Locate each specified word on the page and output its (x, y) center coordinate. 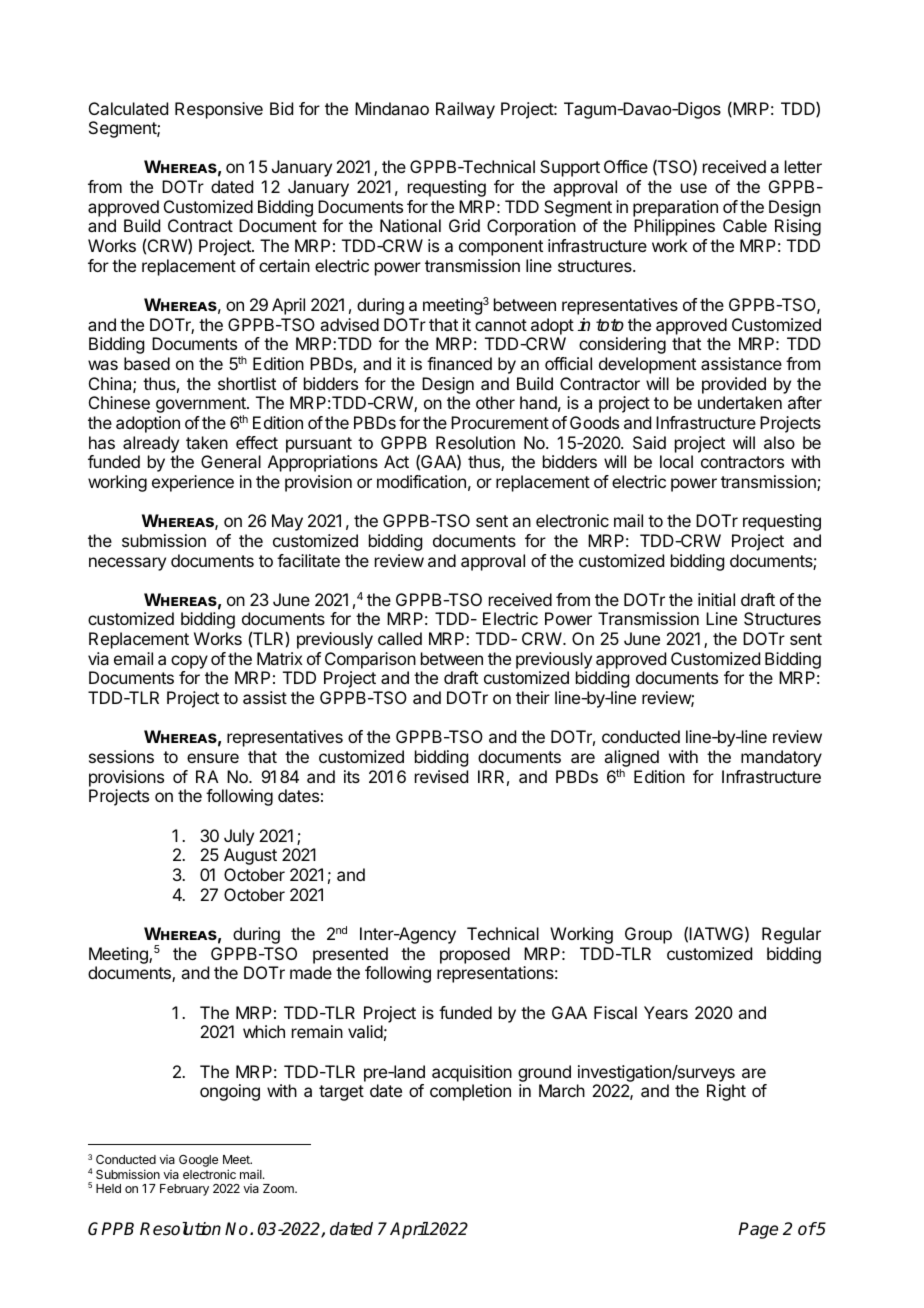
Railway (465, 110)
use (694, 188)
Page (758, 1230)
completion (470, 1092)
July (239, 837)
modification (421, 481)
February (184, 1190)
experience (193, 483)
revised (441, 776)
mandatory (781, 758)
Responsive (219, 110)
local (676, 461)
